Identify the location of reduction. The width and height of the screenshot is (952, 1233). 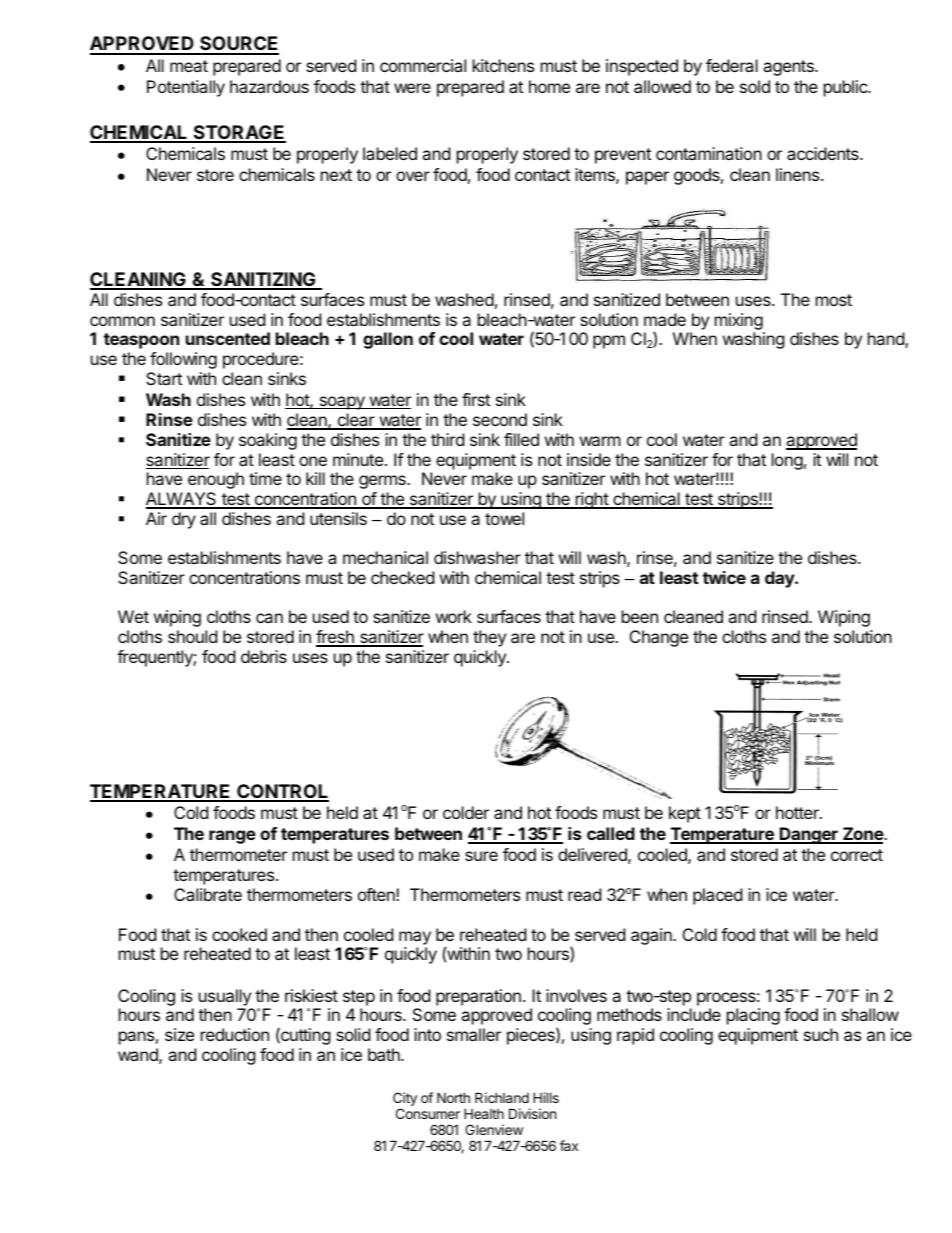
(235, 1034).
